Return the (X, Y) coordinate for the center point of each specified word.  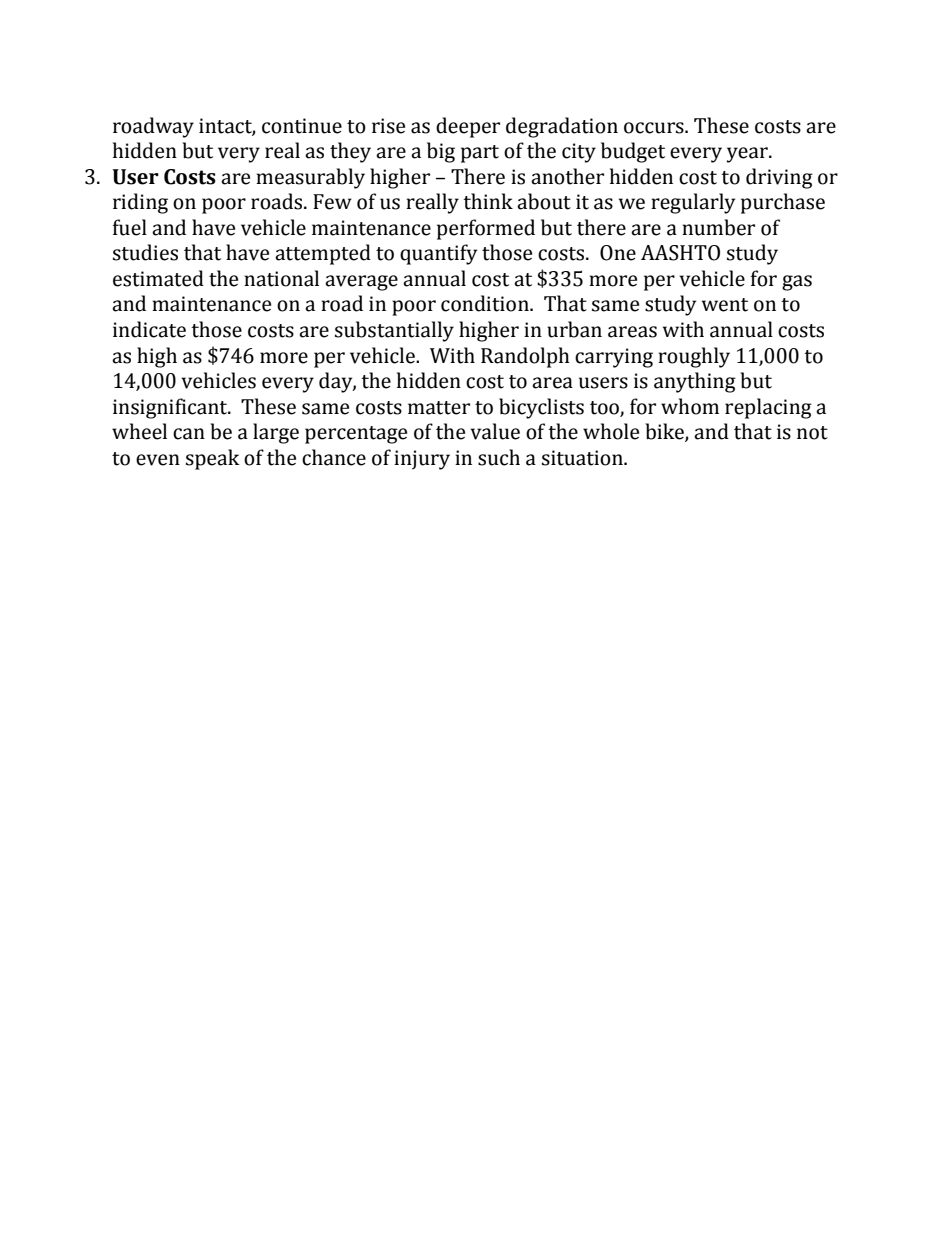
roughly (694, 357)
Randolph (525, 357)
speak (213, 459)
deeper (468, 127)
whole (611, 431)
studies (145, 252)
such (499, 457)
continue (302, 126)
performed (486, 229)
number (718, 227)
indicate (149, 329)
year (748, 155)
